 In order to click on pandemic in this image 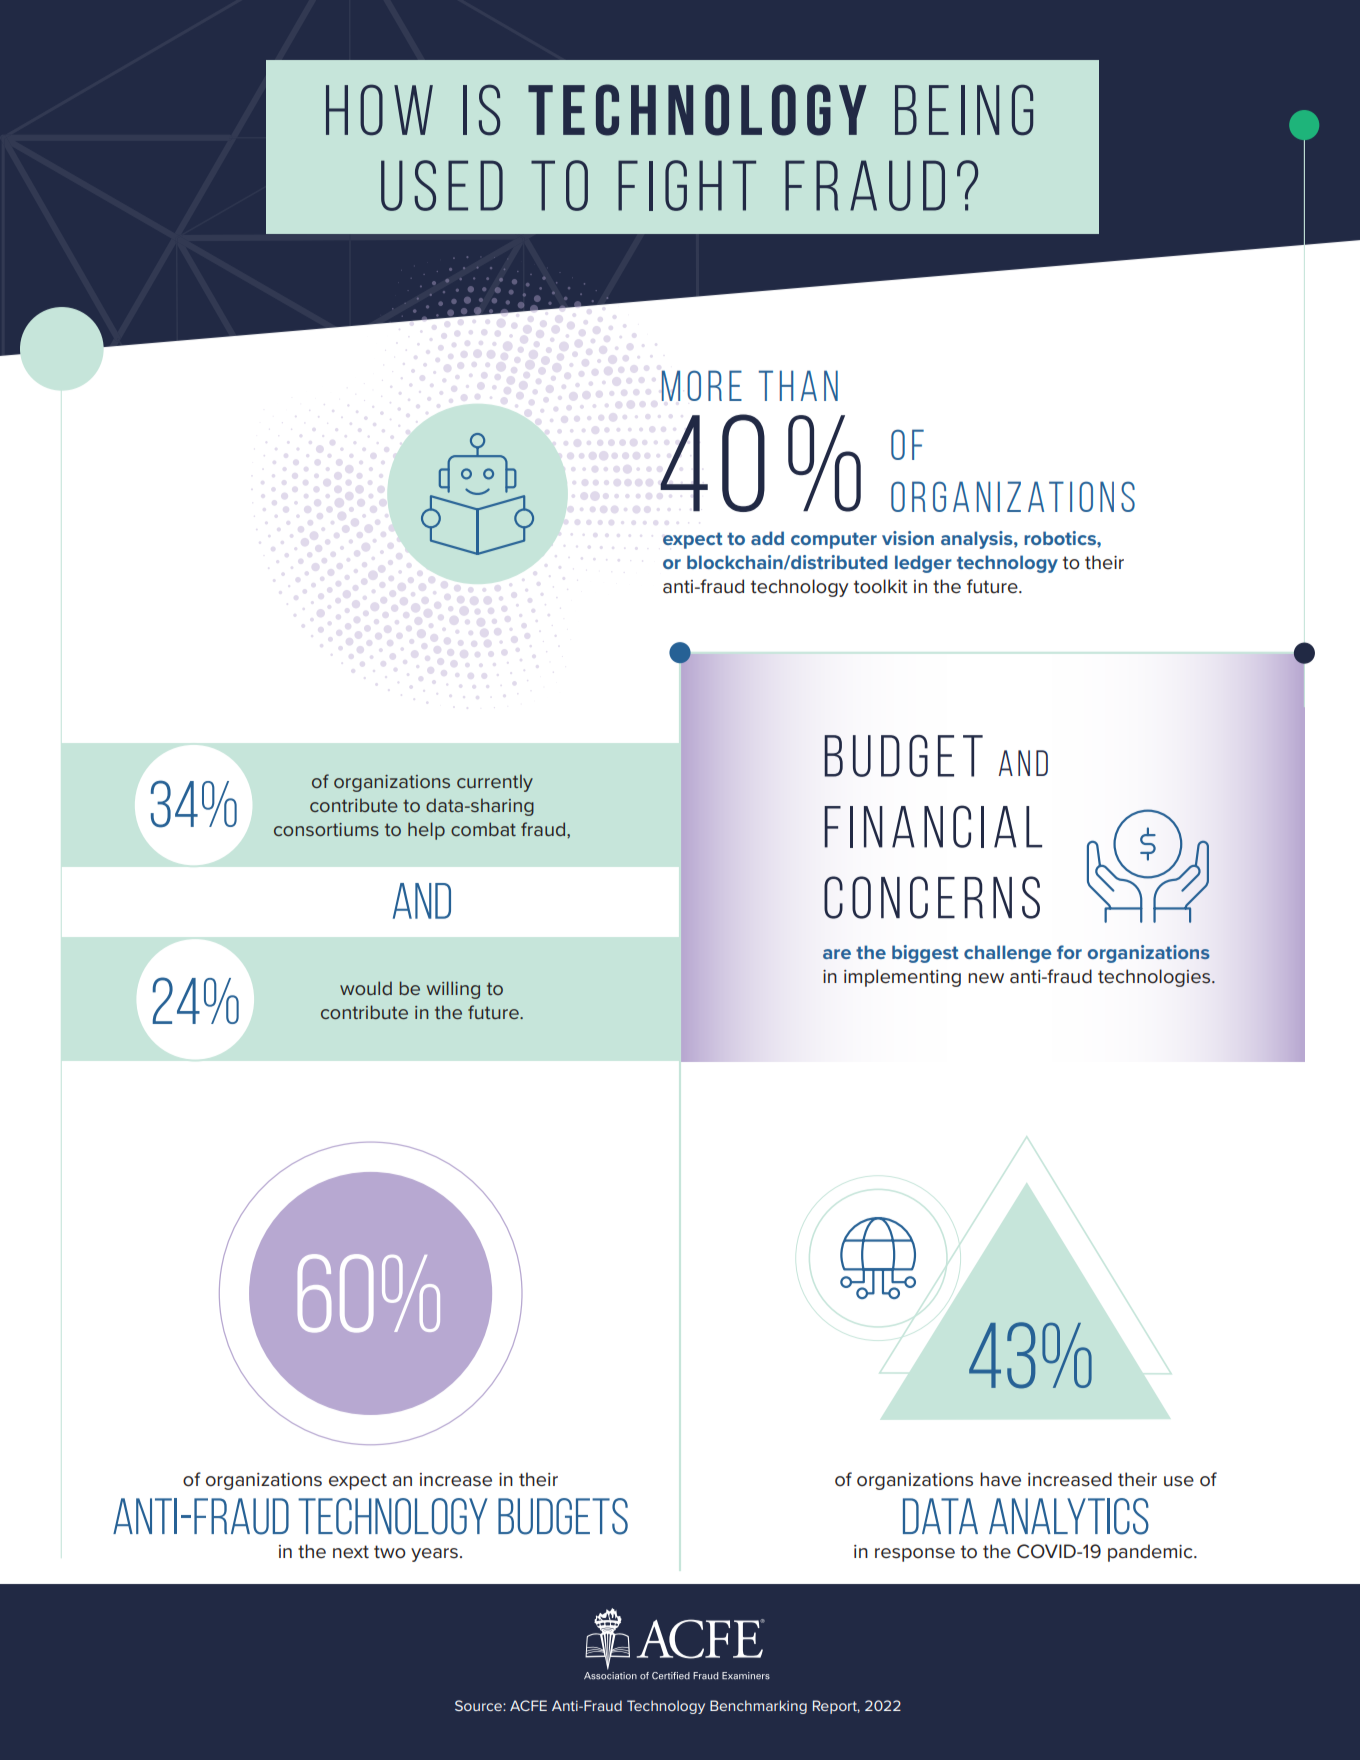, I will do `click(1151, 1553)`.
